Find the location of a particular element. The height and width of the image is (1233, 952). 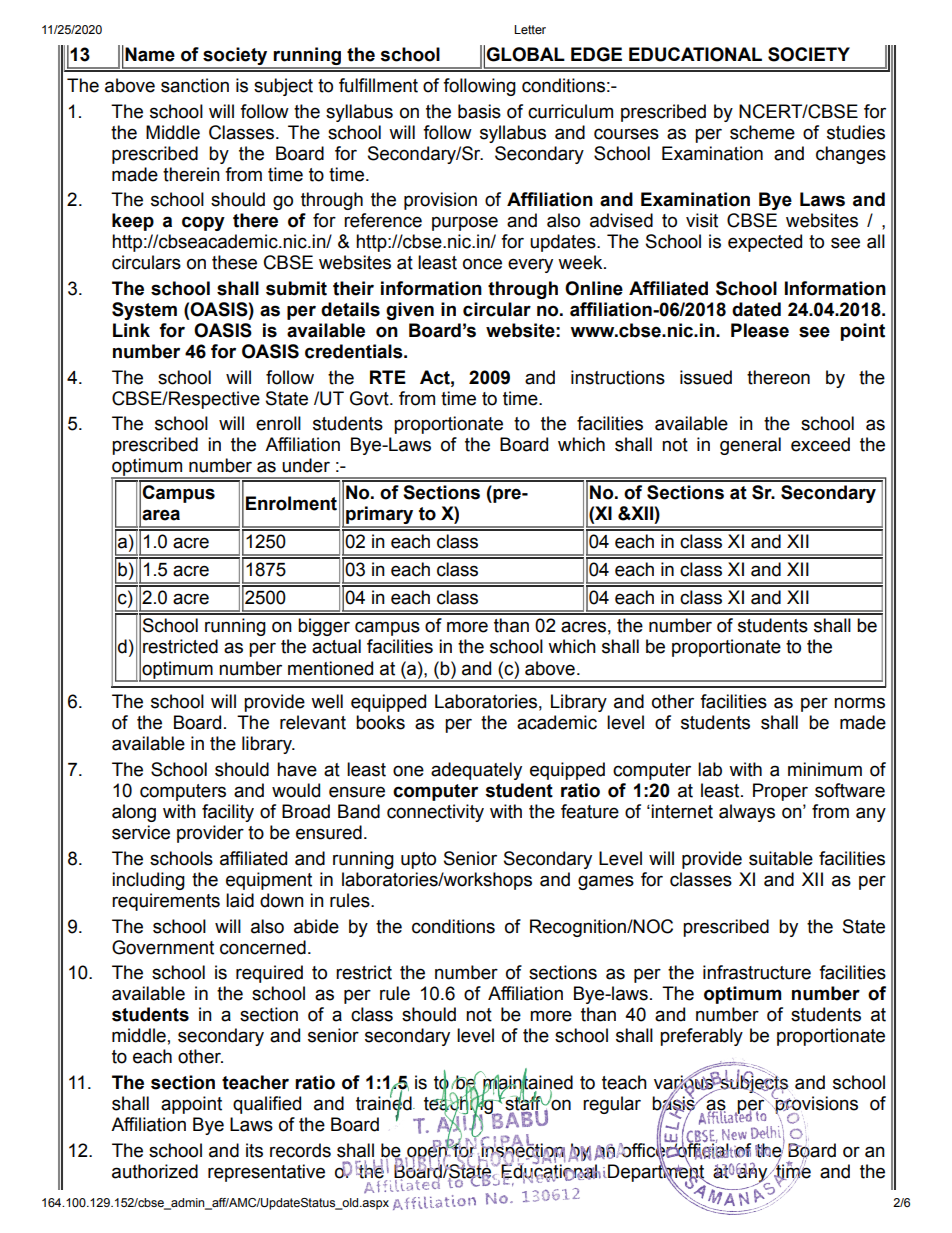

scheme is located at coordinates (762, 132).
